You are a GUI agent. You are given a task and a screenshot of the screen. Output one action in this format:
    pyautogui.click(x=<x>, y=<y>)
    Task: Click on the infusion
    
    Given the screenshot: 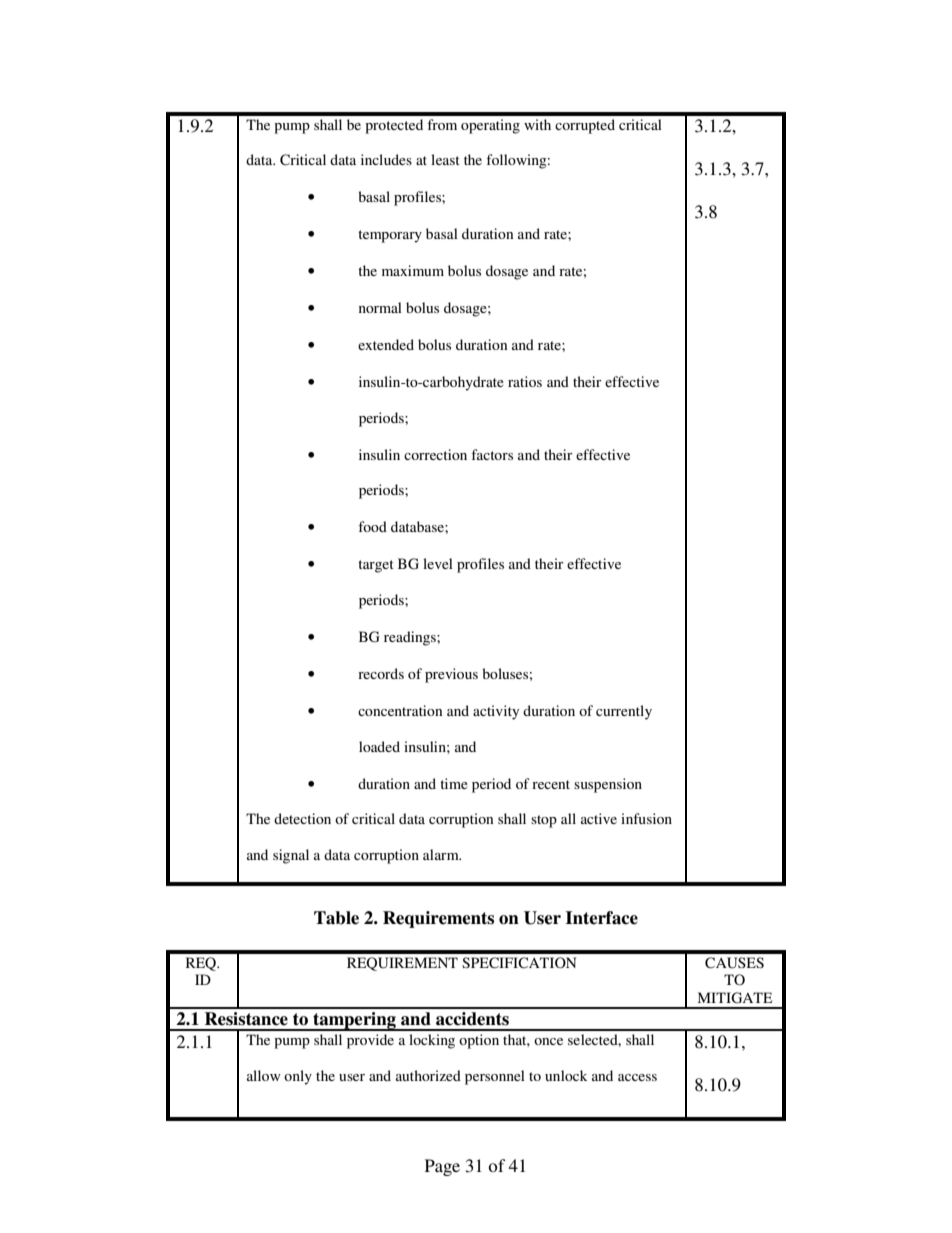 What is the action you would take?
    pyautogui.click(x=646, y=818)
